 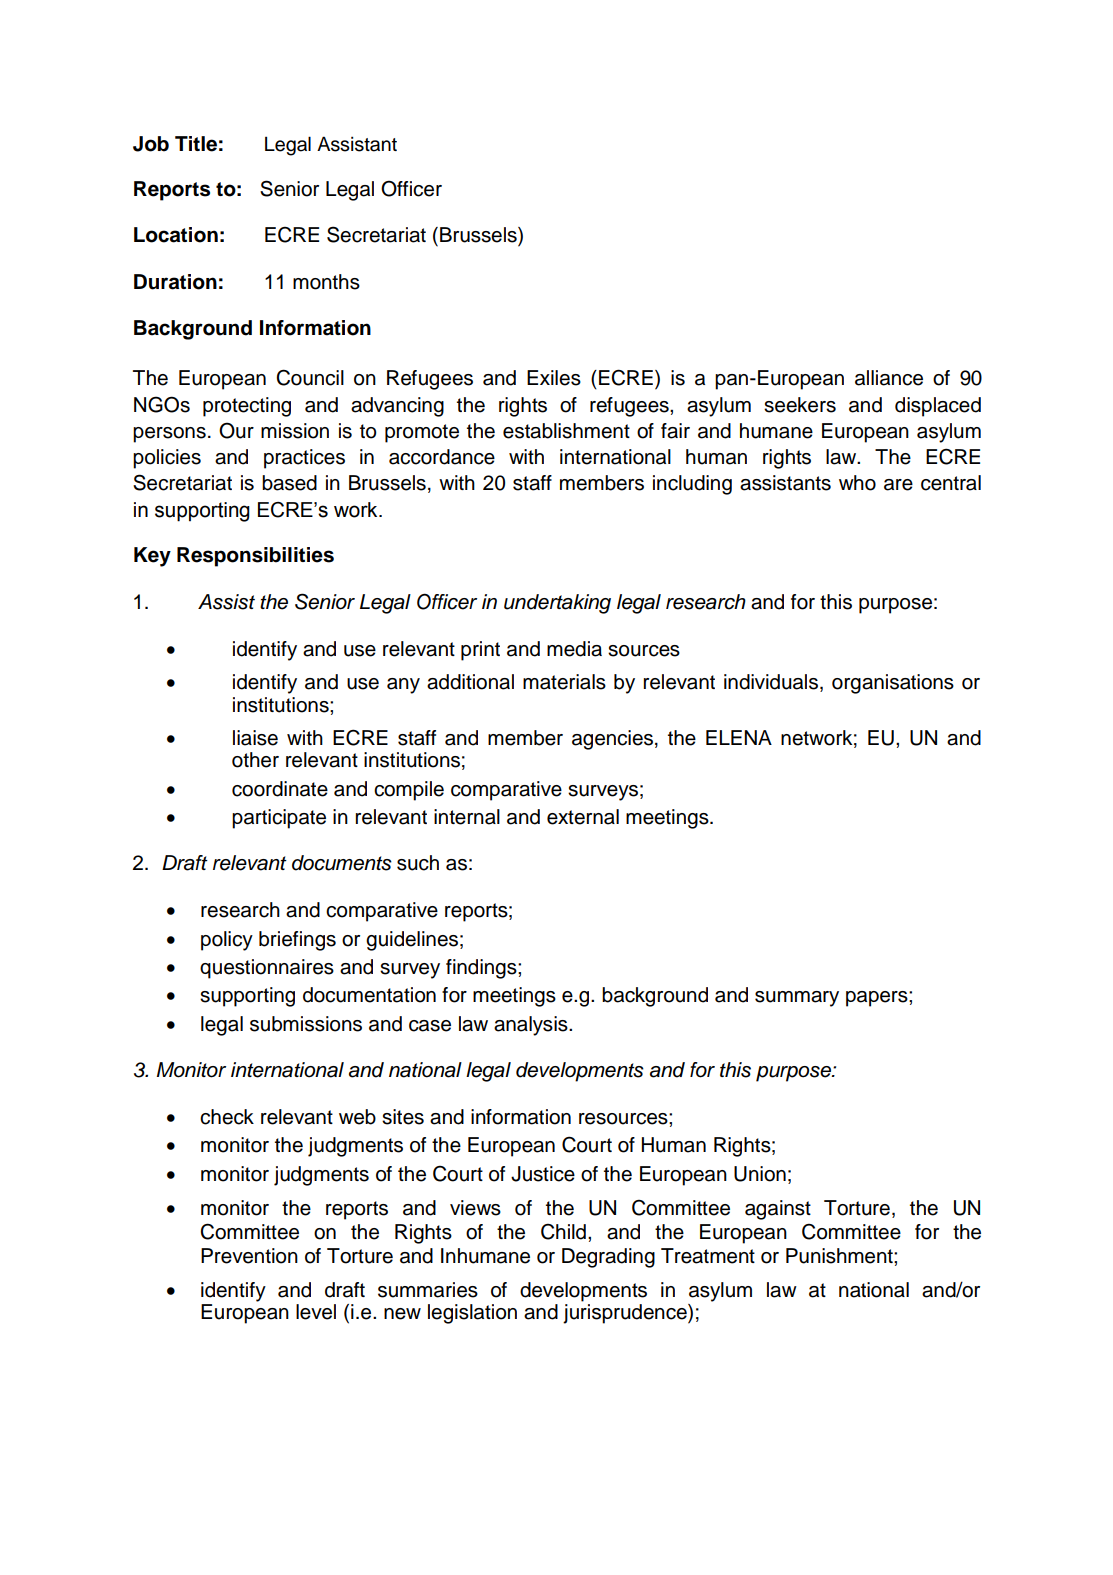 What do you see at coordinates (889, 378) in the screenshot?
I see `alliance` at bounding box center [889, 378].
